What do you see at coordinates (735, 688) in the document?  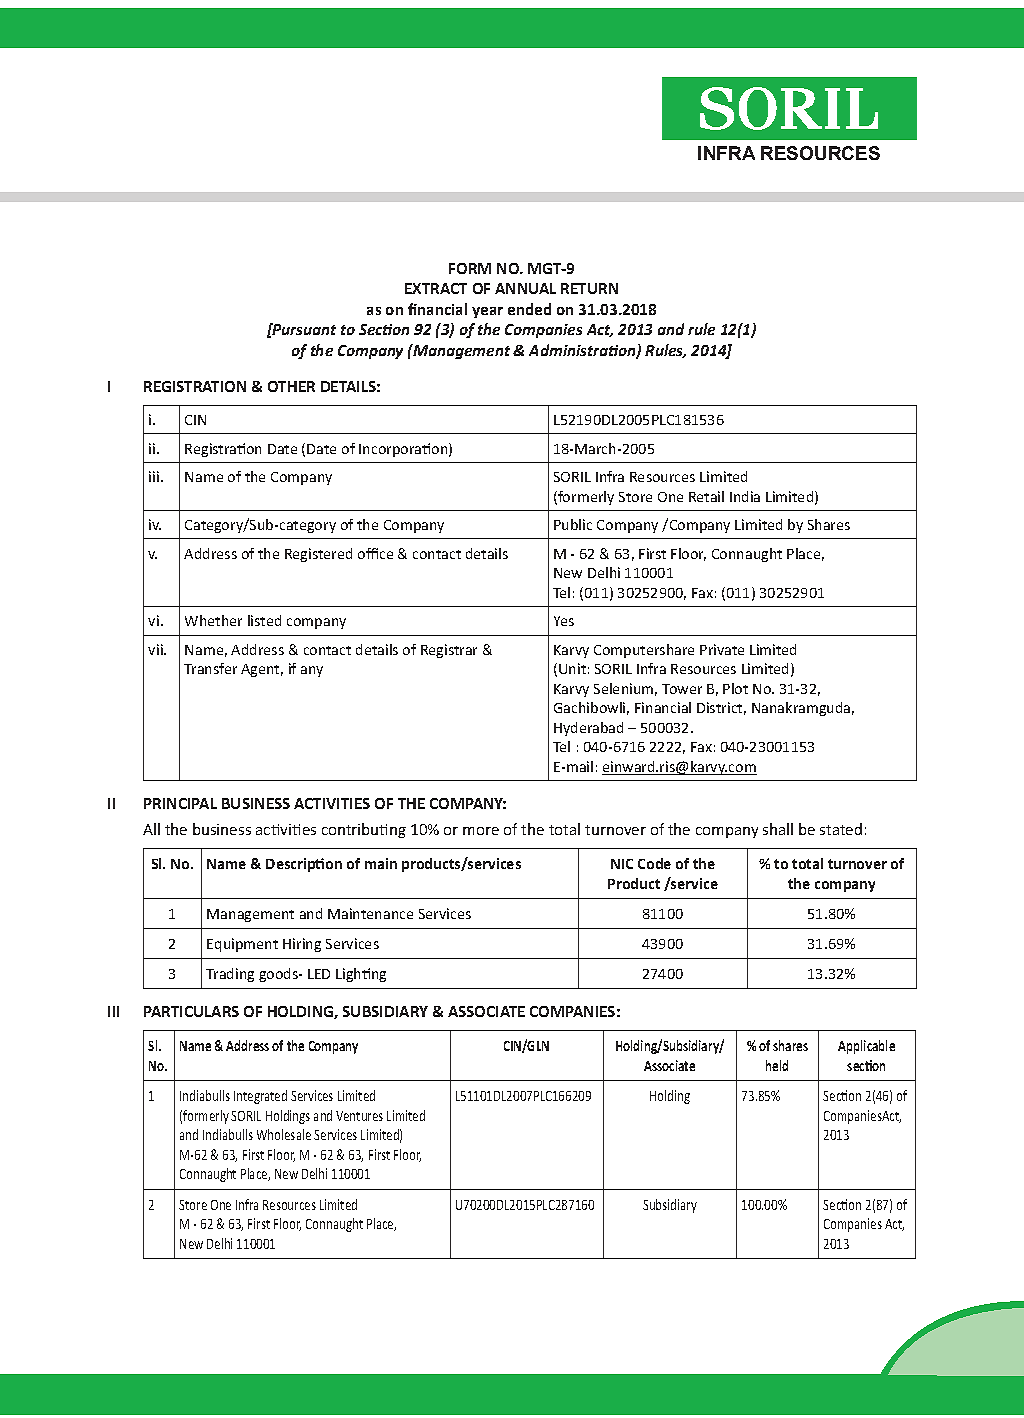 I see `Plot` at bounding box center [735, 688].
